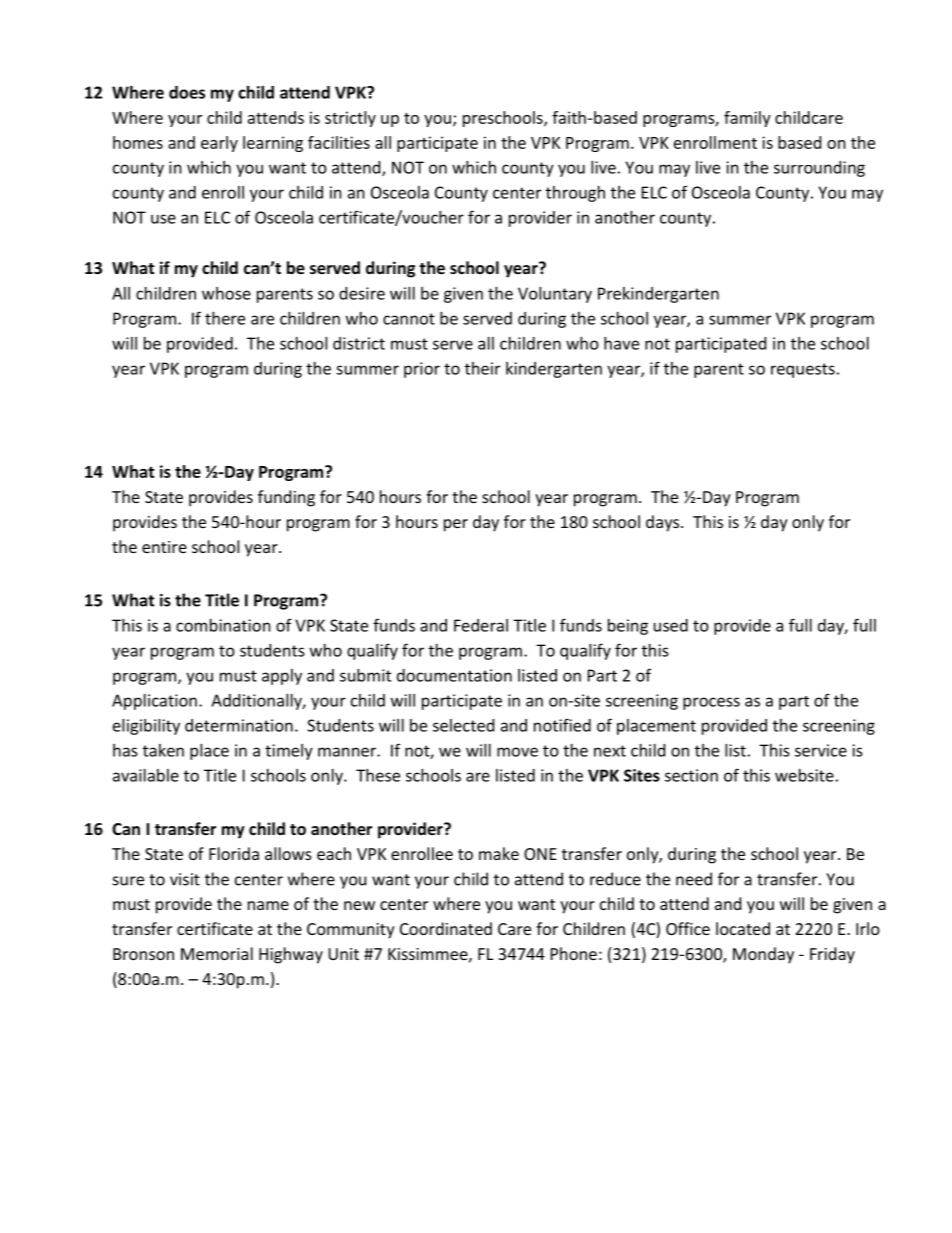 This screenshot has width=952, height=1233. I want to click on requests, so click(803, 370).
